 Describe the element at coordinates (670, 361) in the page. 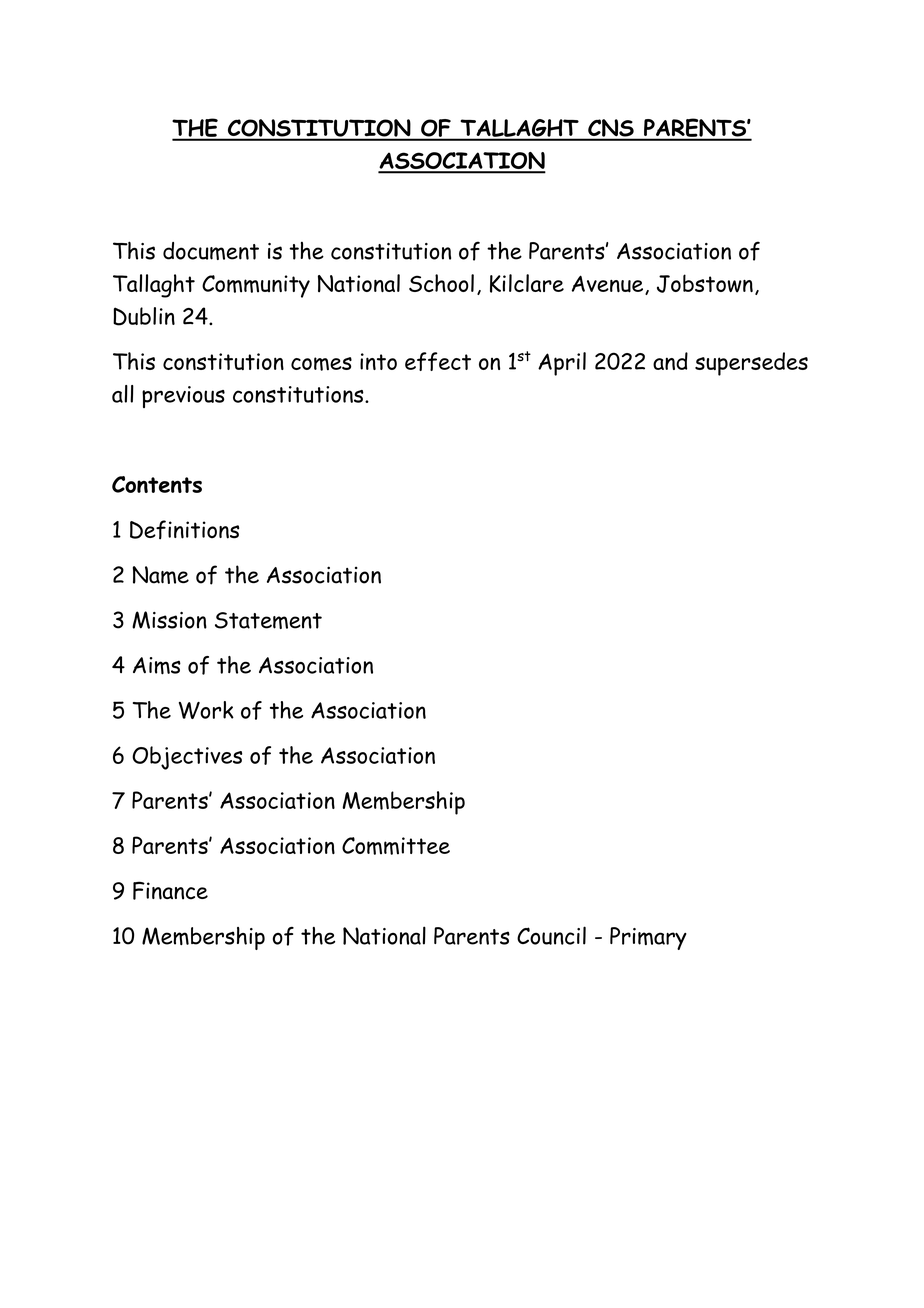

I see `and` at that location.
